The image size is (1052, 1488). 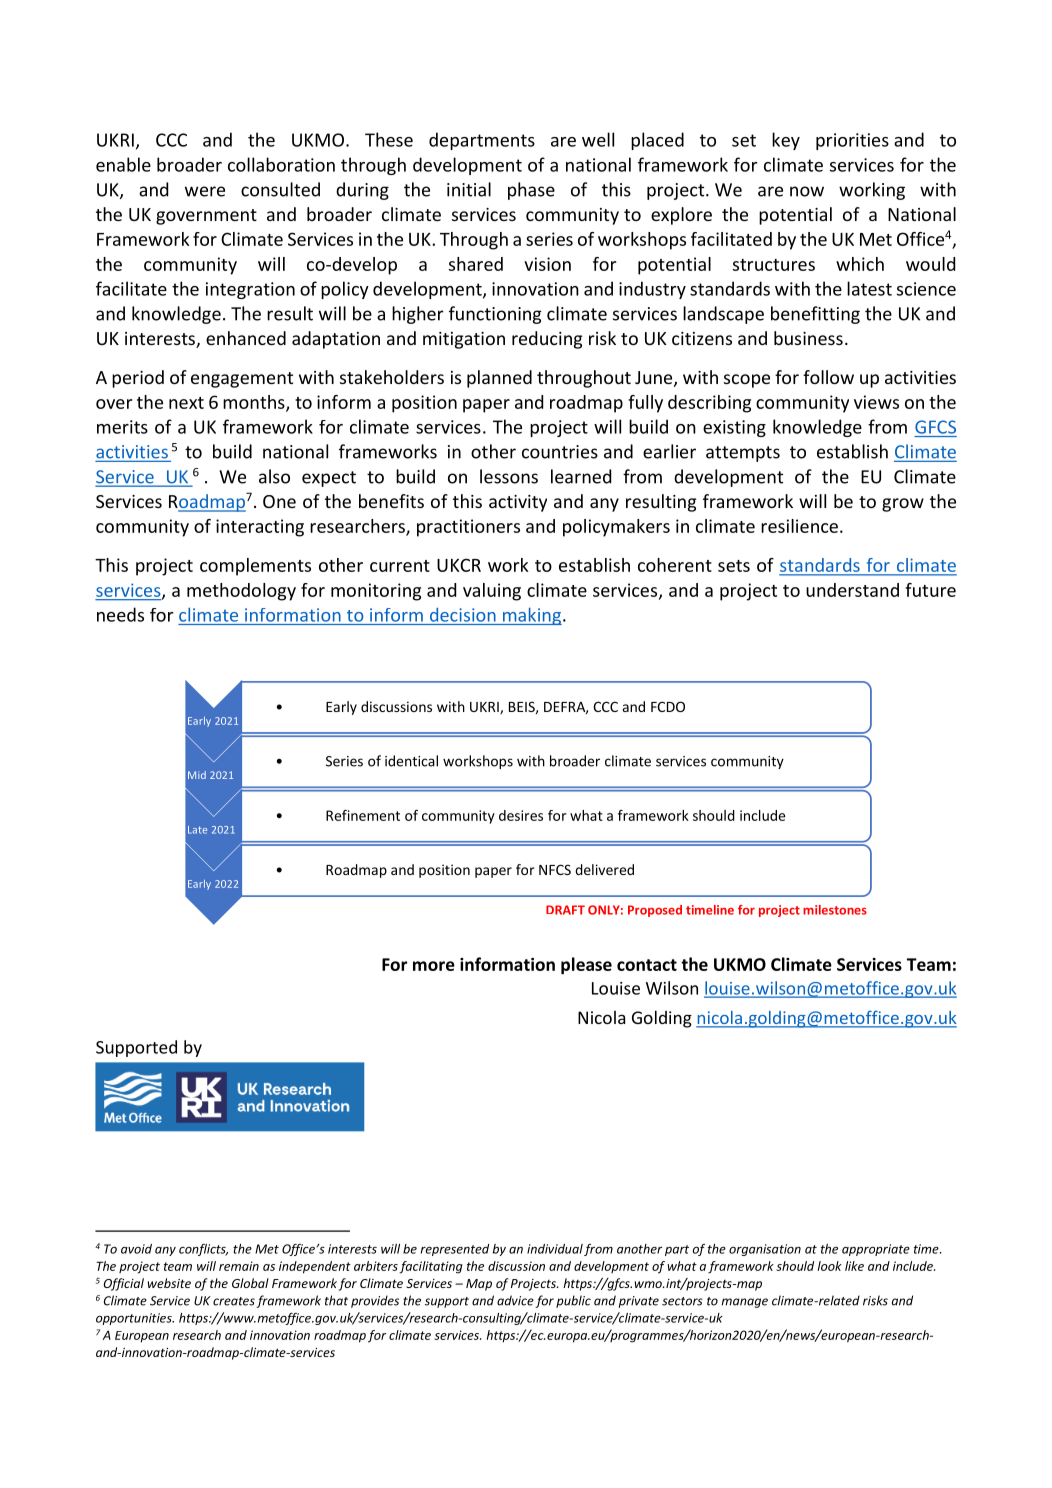 What do you see at coordinates (852, 141) in the image?
I see `priorities` at bounding box center [852, 141].
